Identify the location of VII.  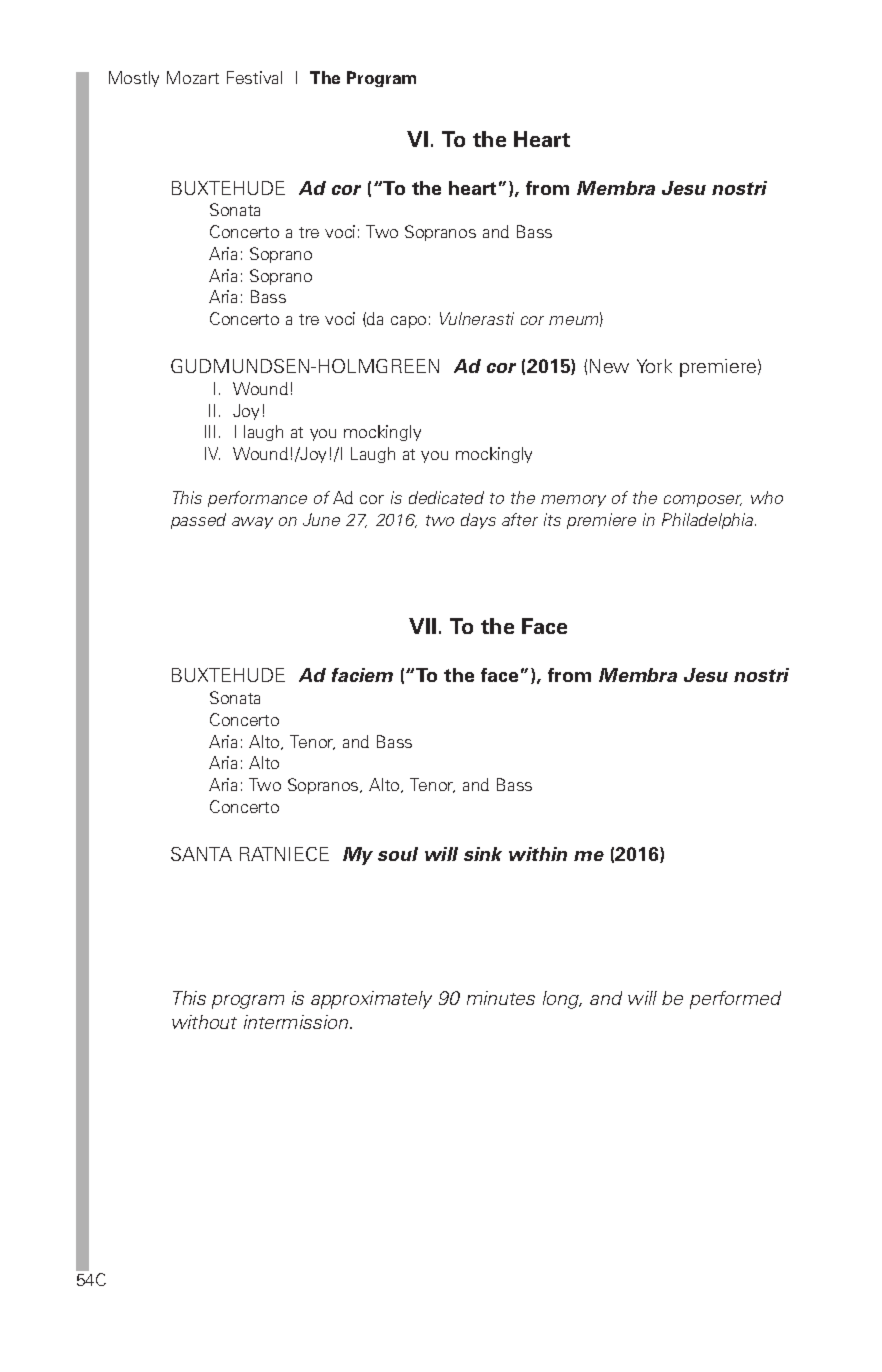
(422, 626).
